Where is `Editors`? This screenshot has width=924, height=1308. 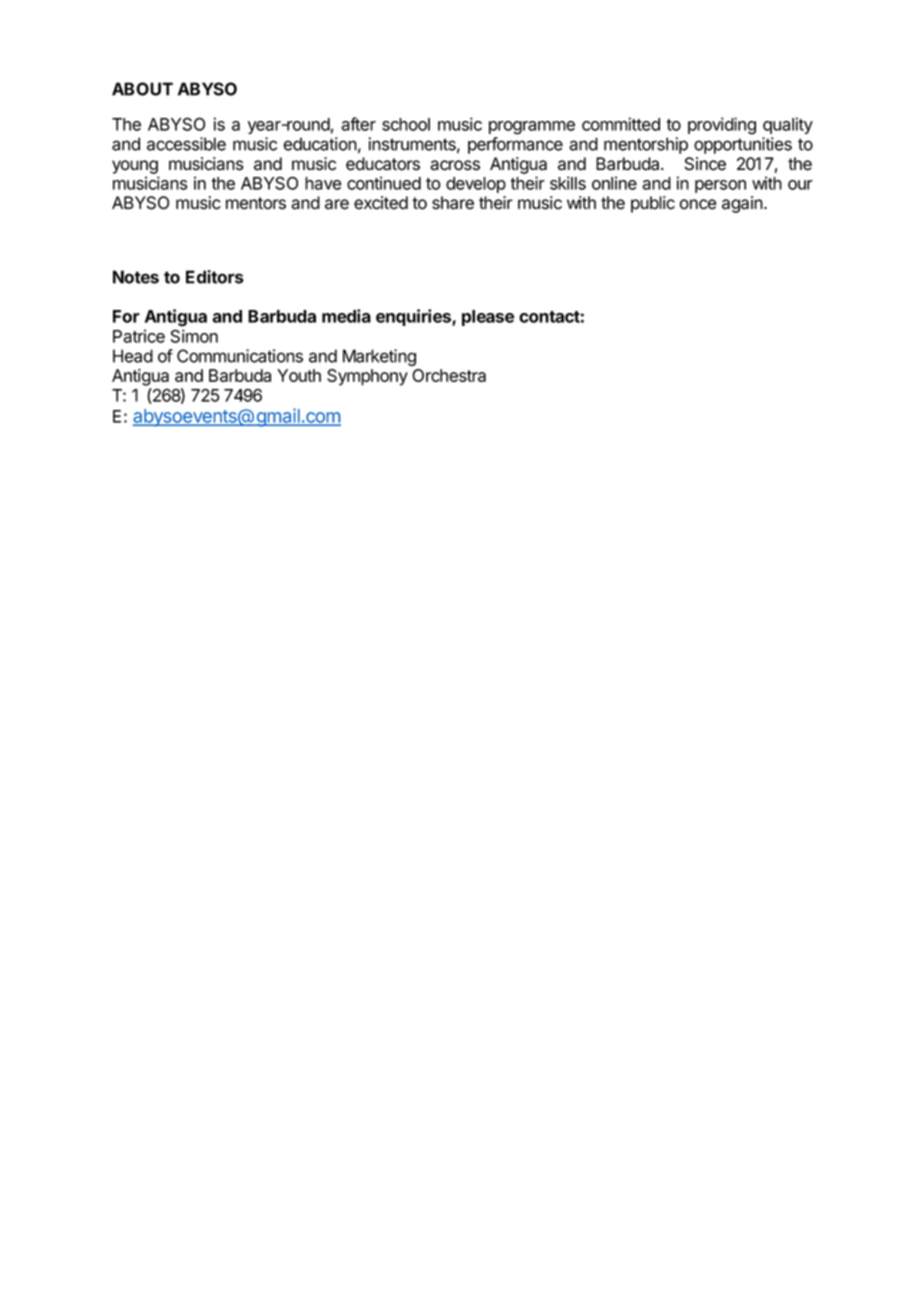 Editors is located at coordinates (215, 277).
